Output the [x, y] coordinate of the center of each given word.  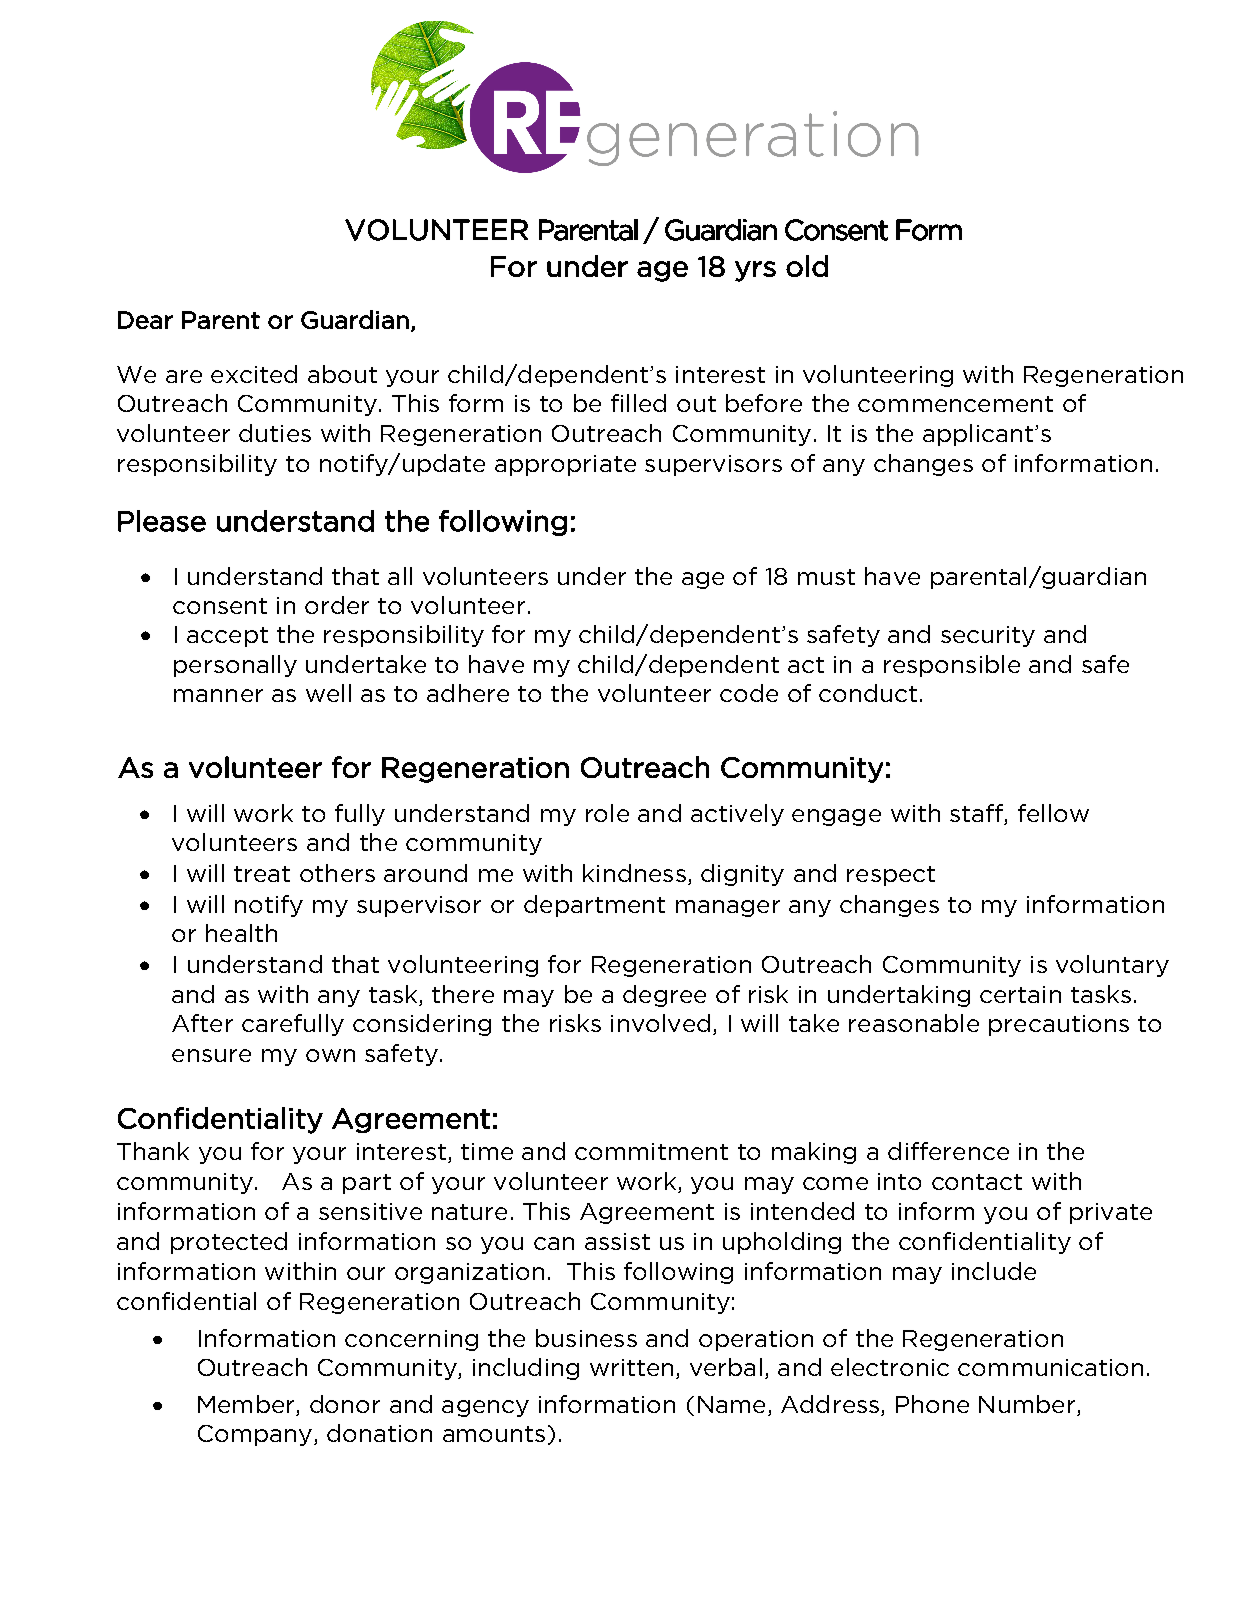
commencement [955, 404]
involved [660, 1023]
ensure [211, 1055]
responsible [952, 666]
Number [1027, 1404]
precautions [1059, 1025]
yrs [755, 271]
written [631, 1367]
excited [254, 374]
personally [235, 666]
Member [246, 1404]
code [749, 693]
